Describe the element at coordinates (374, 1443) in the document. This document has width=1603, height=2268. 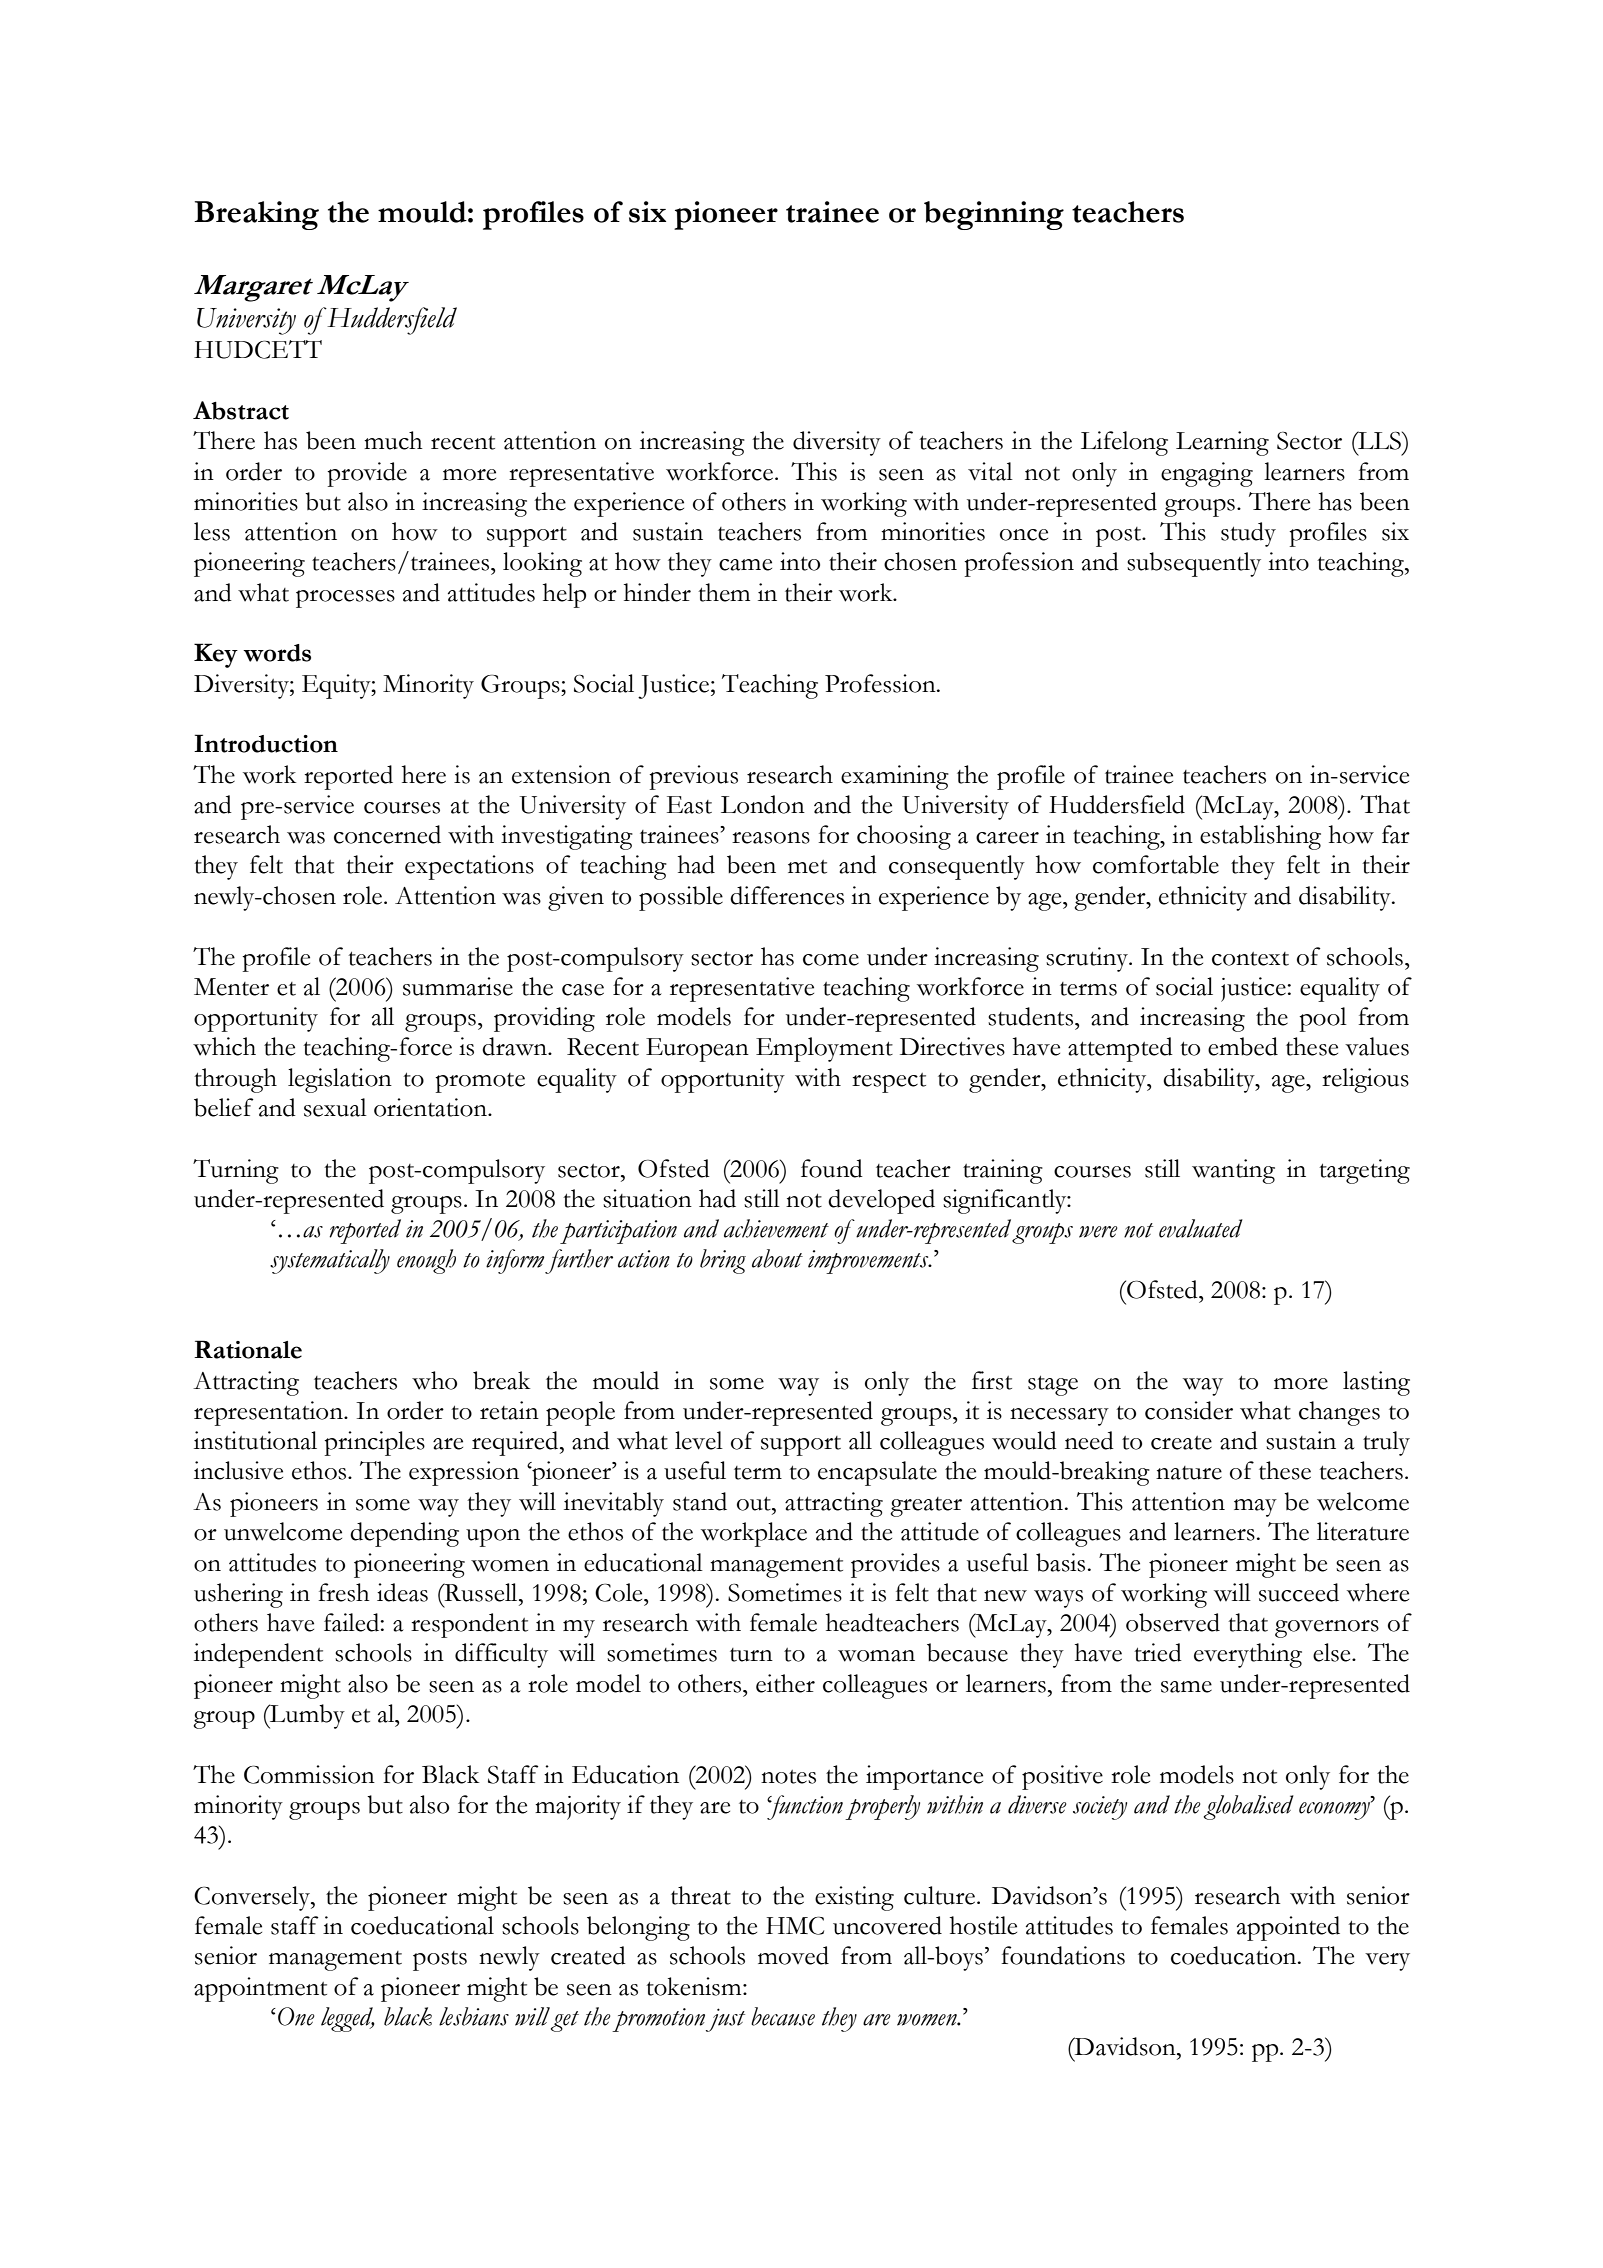
I see `principles` at that location.
